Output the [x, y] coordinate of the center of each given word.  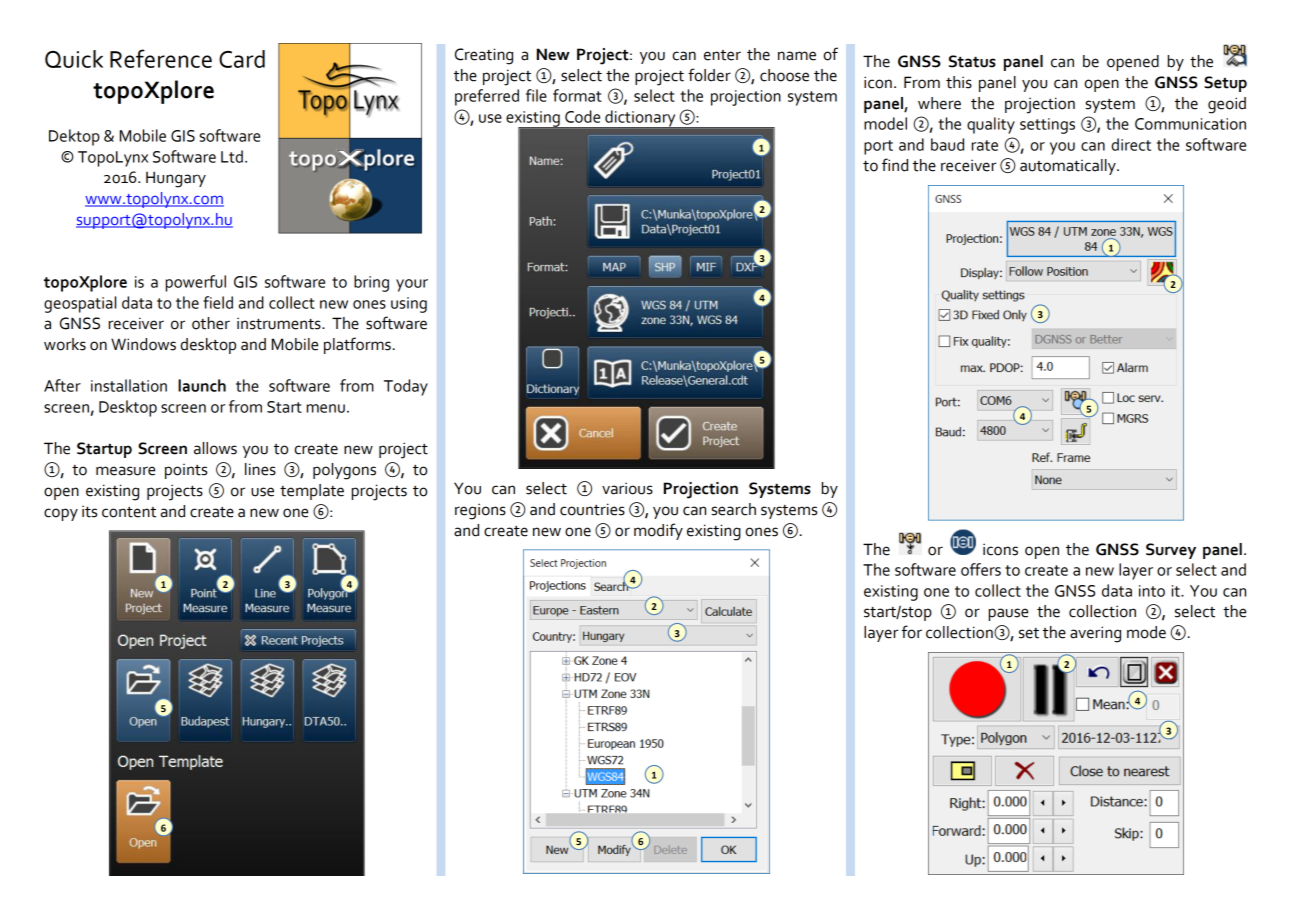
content [129, 512]
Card [242, 59]
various [627, 488]
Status [972, 61]
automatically [1069, 167]
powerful [196, 283]
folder [709, 75]
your [412, 285]
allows [215, 448]
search [734, 509]
